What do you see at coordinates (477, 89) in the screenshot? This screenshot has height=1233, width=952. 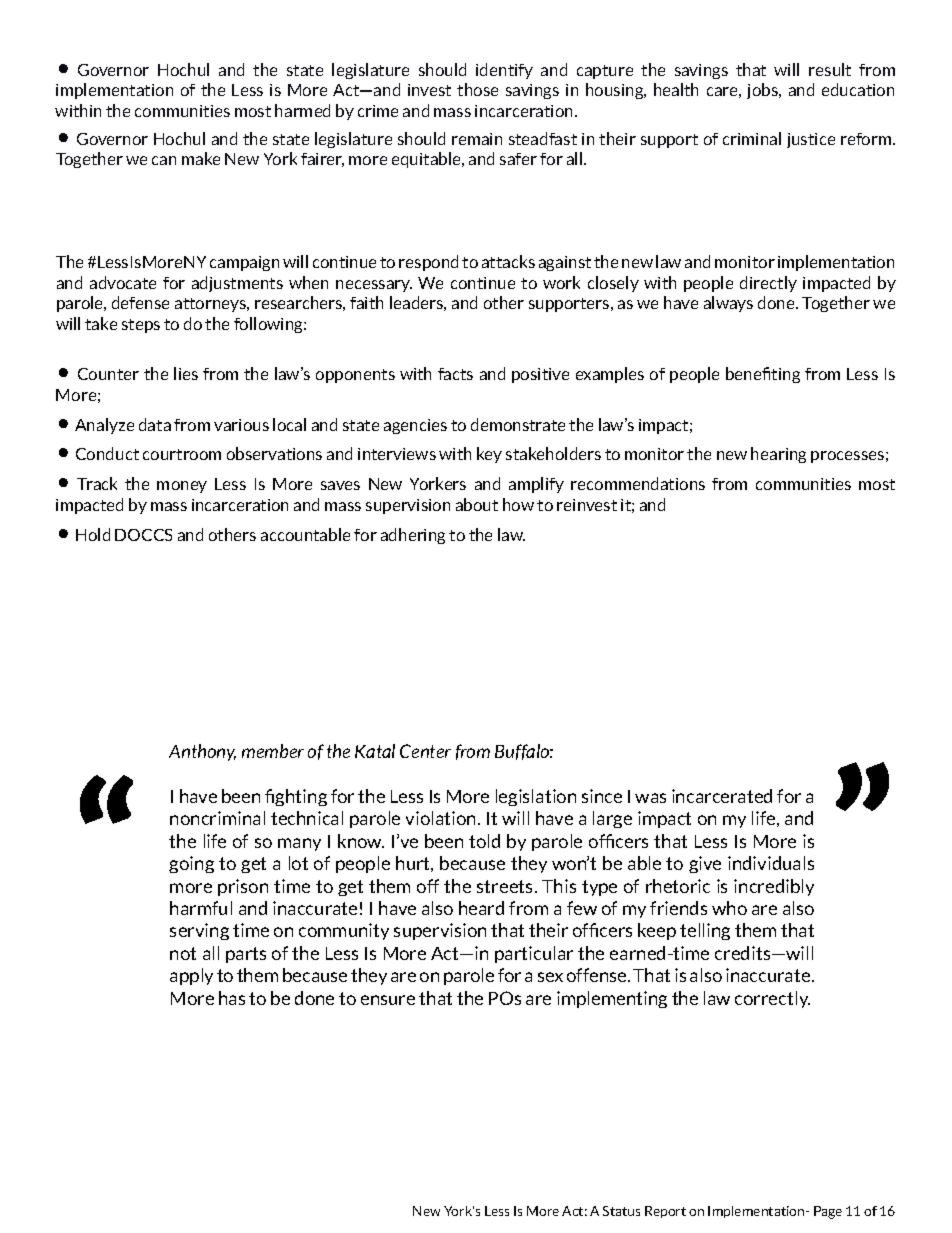 I see `those` at bounding box center [477, 89].
